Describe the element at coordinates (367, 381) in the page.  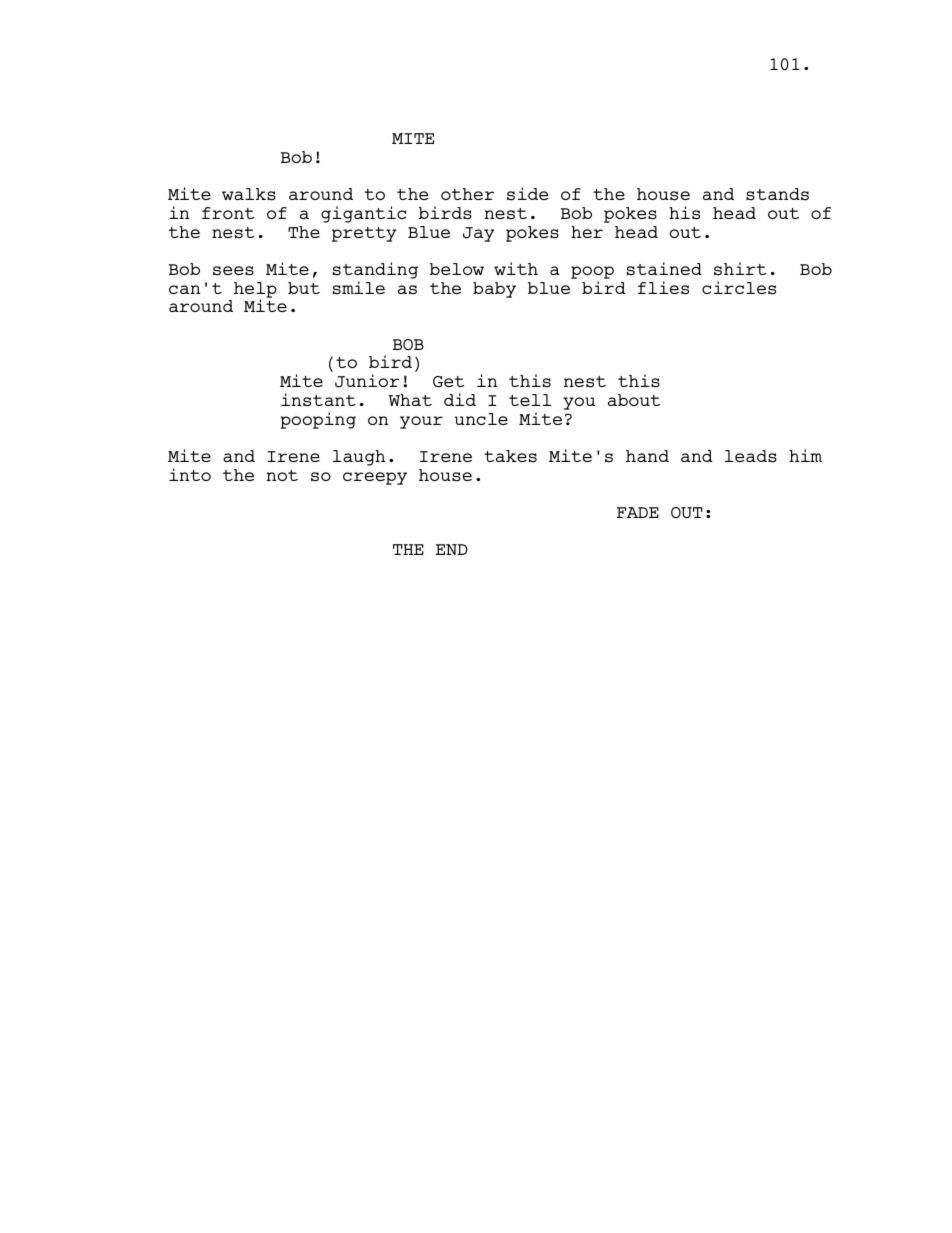
I see `Junior` at that location.
